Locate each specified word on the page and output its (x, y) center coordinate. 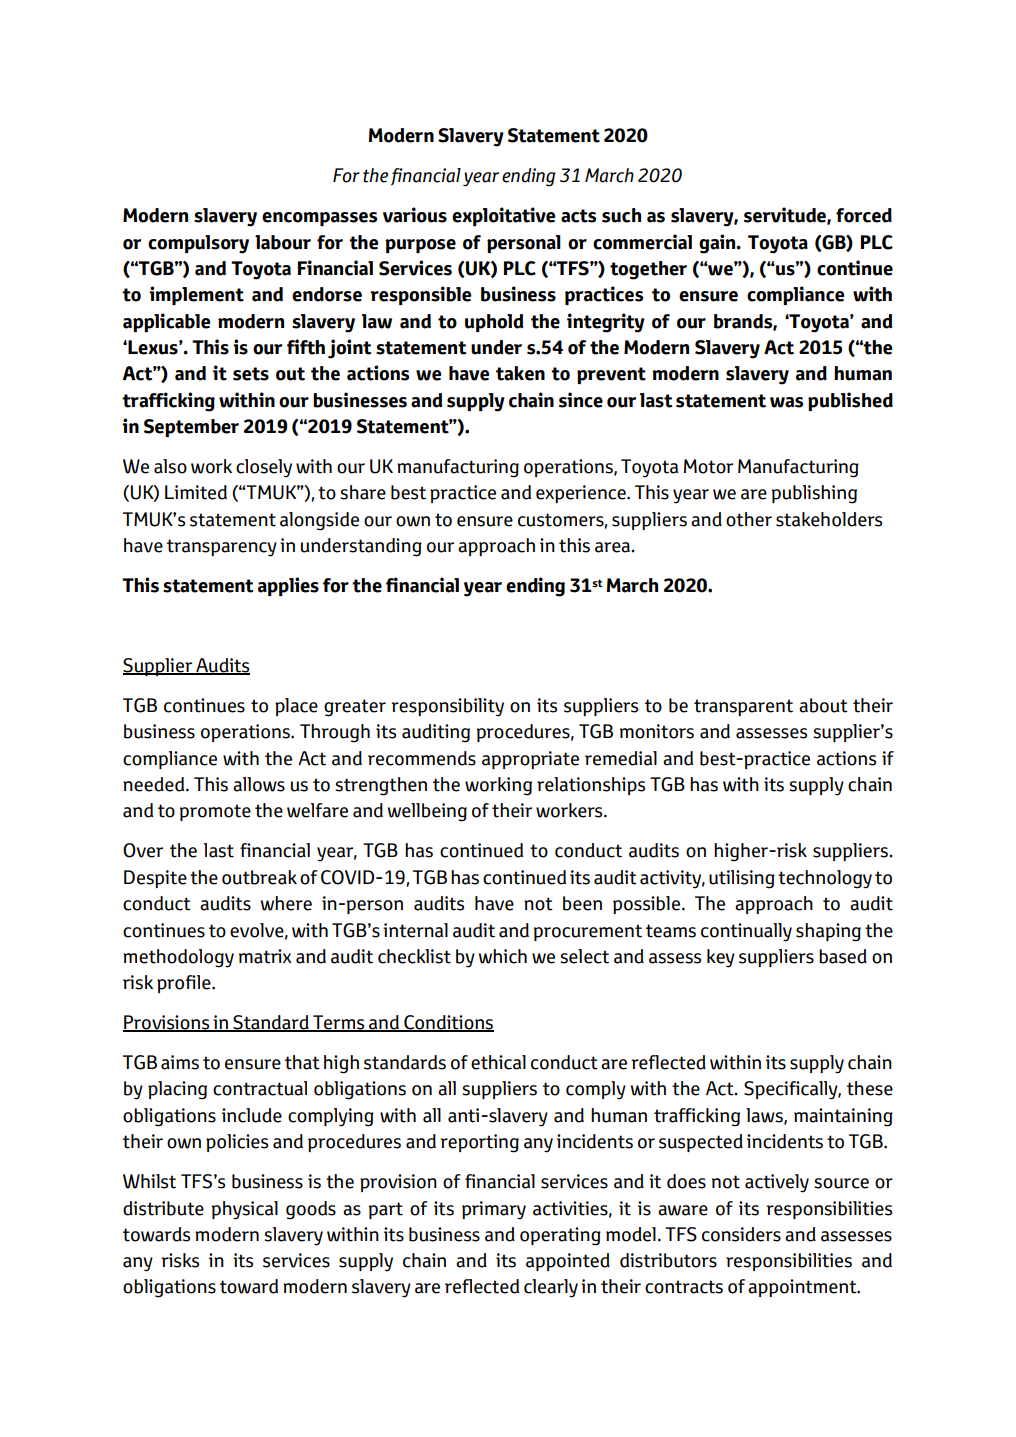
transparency (222, 548)
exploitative (504, 216)
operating (560, 1236)
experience (582, 494)
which (503, 956)
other (749, 519)
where (286, 903)
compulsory (198, 244)
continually (746, 932)
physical (245, 1210)
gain (718, 244)
